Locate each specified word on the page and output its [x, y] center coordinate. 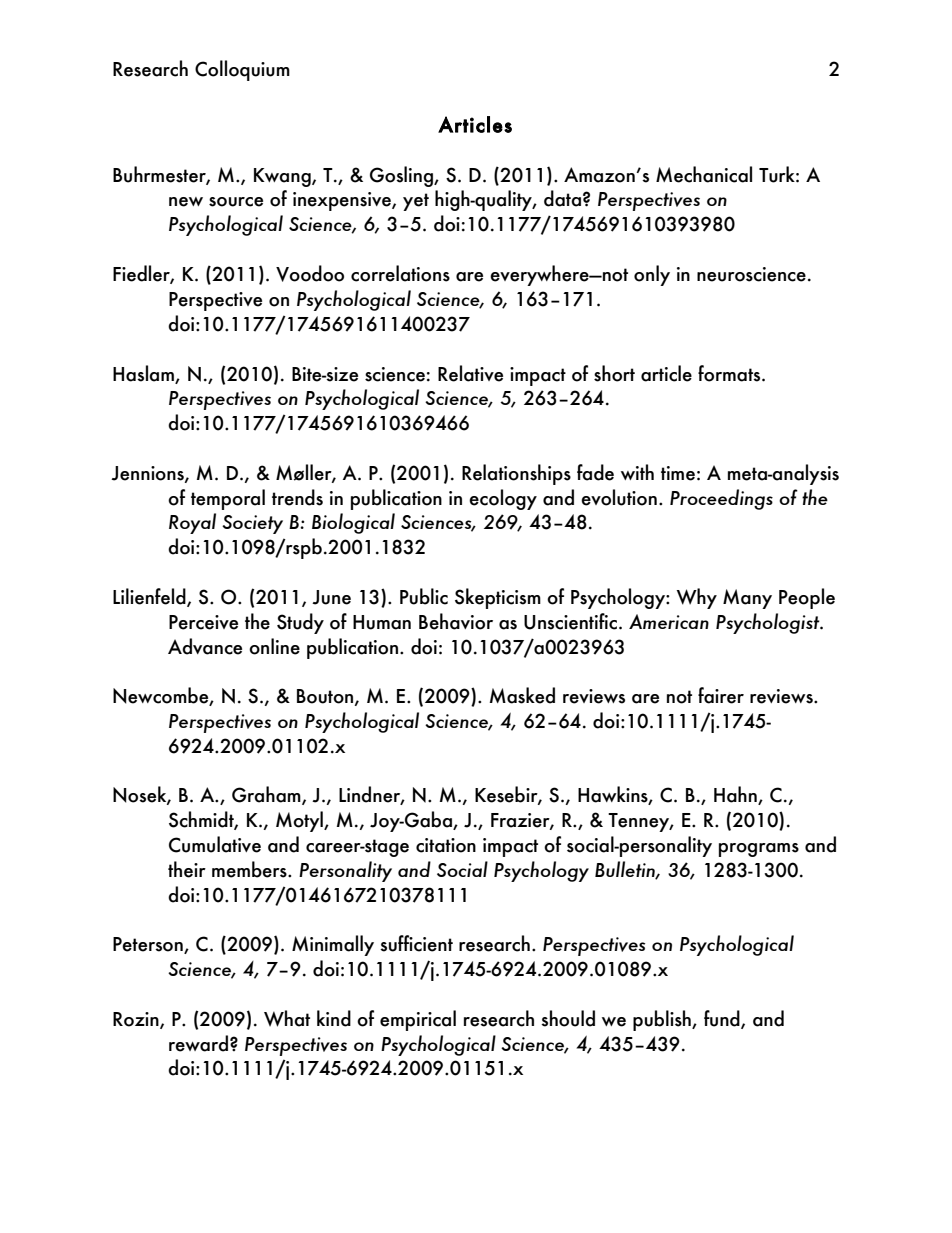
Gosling [402, 176]
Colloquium [242, 70]
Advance [205, 646]
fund [723, 1019]
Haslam [144, 374]
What [287, 1018]
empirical [418, 1020]
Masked [522, 695]
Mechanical [704, 174]
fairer [721, 695]
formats [730, 373]
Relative [470, 373]
